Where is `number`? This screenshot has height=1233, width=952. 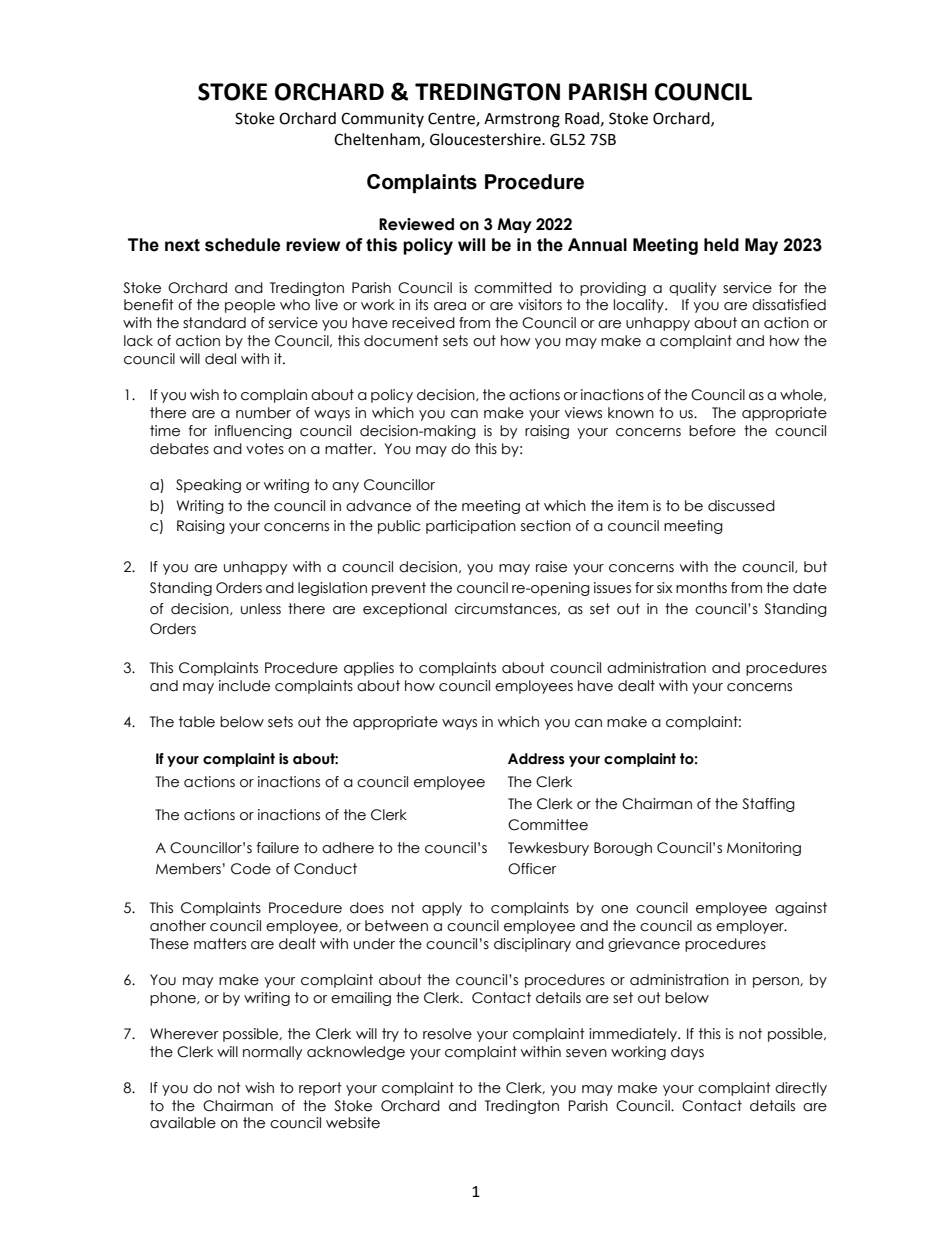
number is located at coordinates (263, 413).
